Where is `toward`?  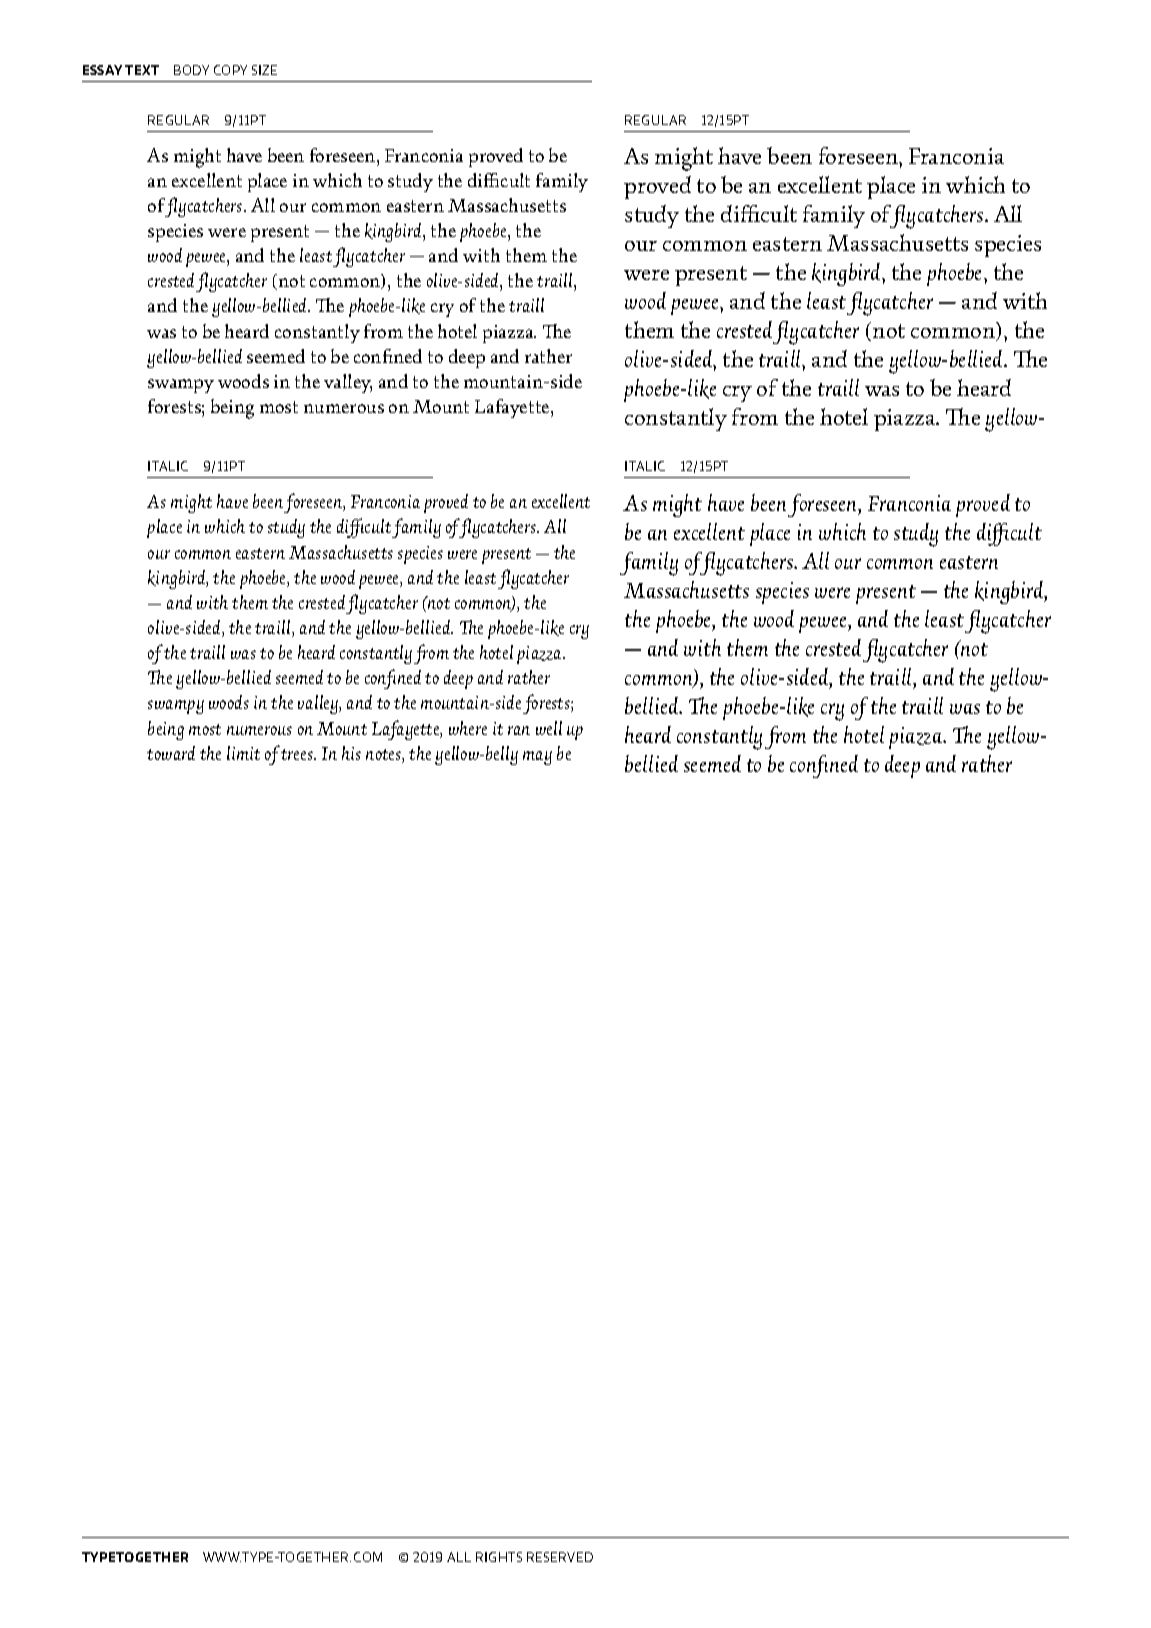 toward is located at coordinates (171, 753).
